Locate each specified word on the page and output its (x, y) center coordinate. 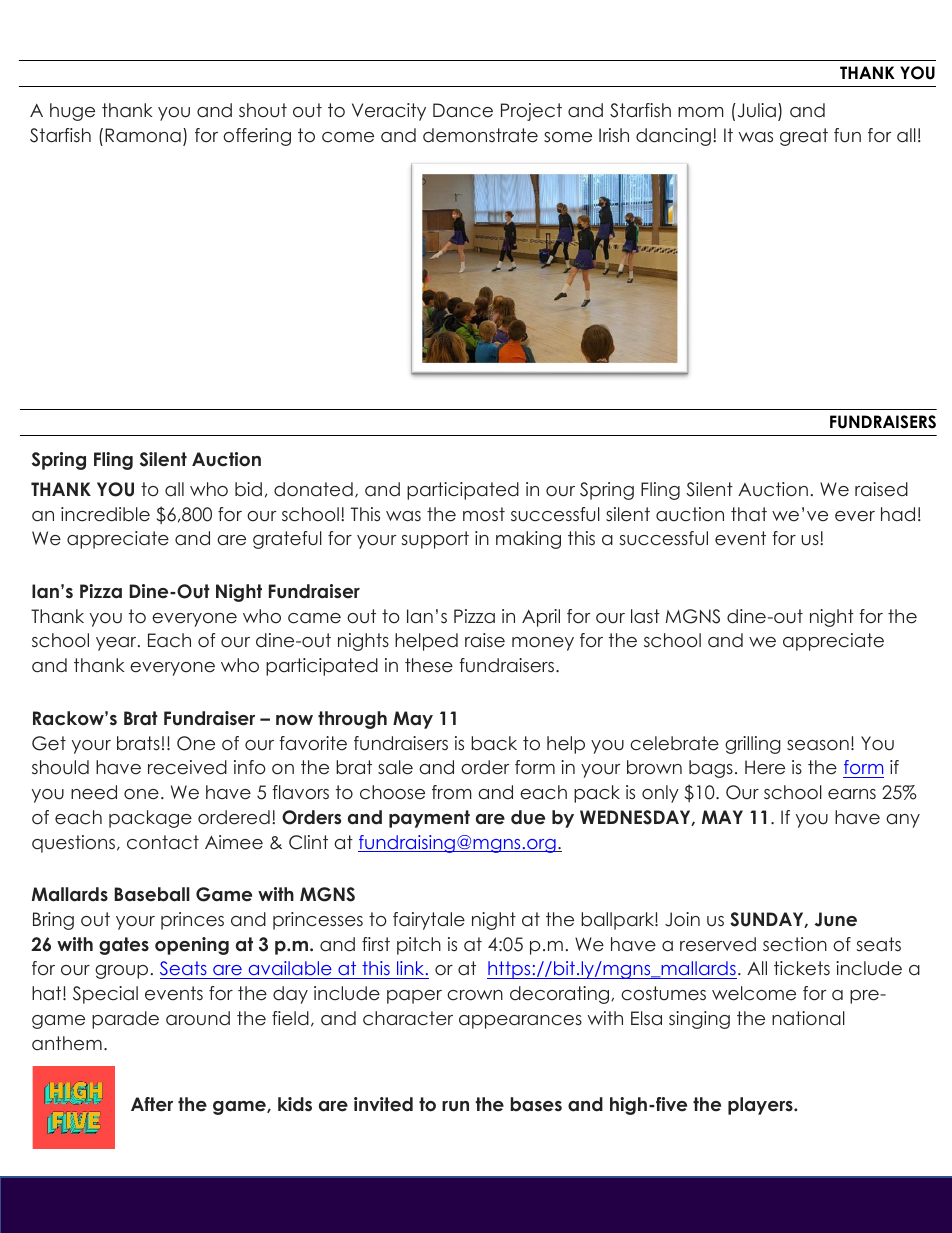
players (761, 1106)
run (455, 1106)
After (152, 1104)
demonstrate (480, 135)
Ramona (143, 135)
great (804, 137)
